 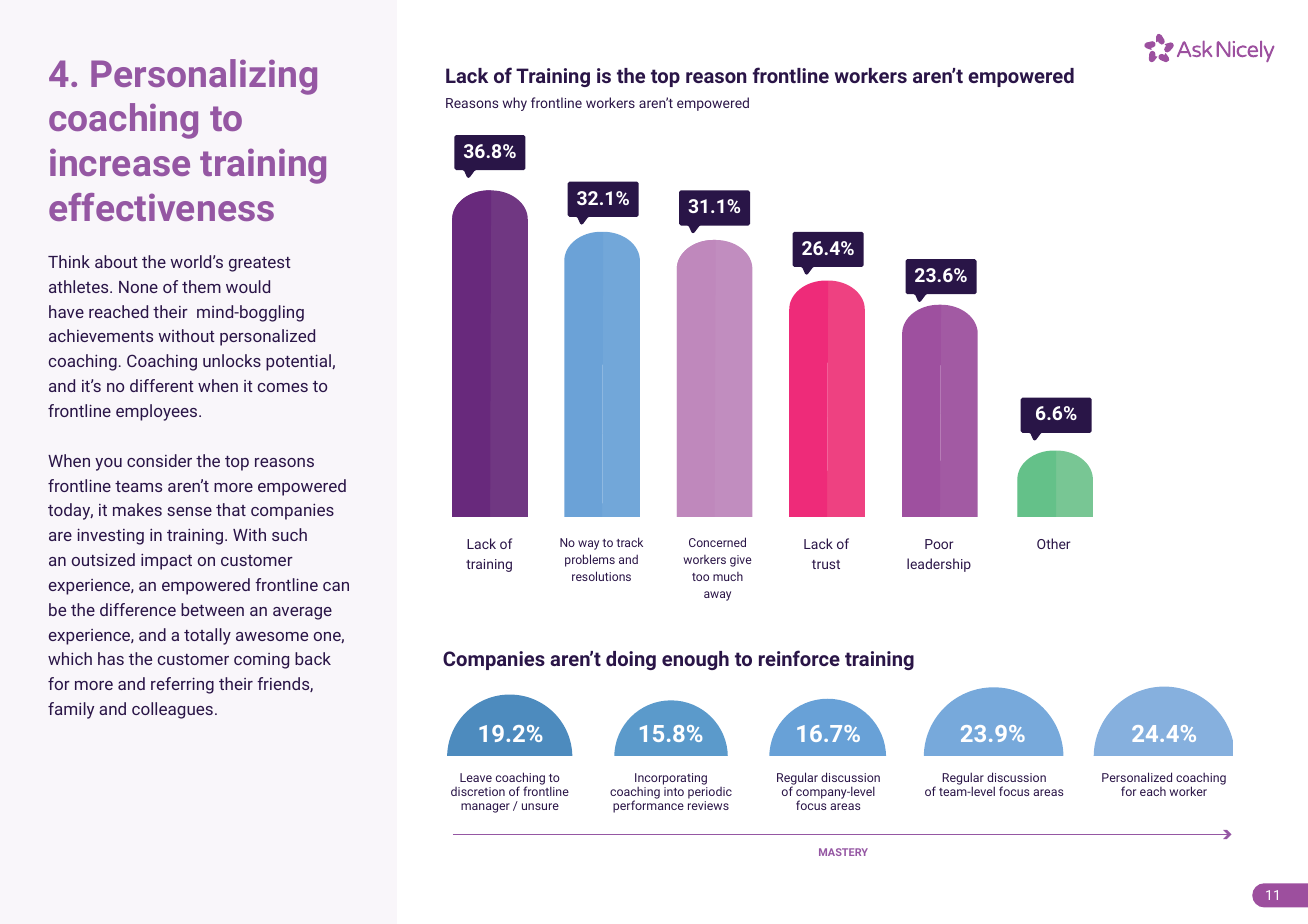 What do you see at coordinates (204, 77) in the document?
I see `Personalizing` at bounding box center [204, 77].
